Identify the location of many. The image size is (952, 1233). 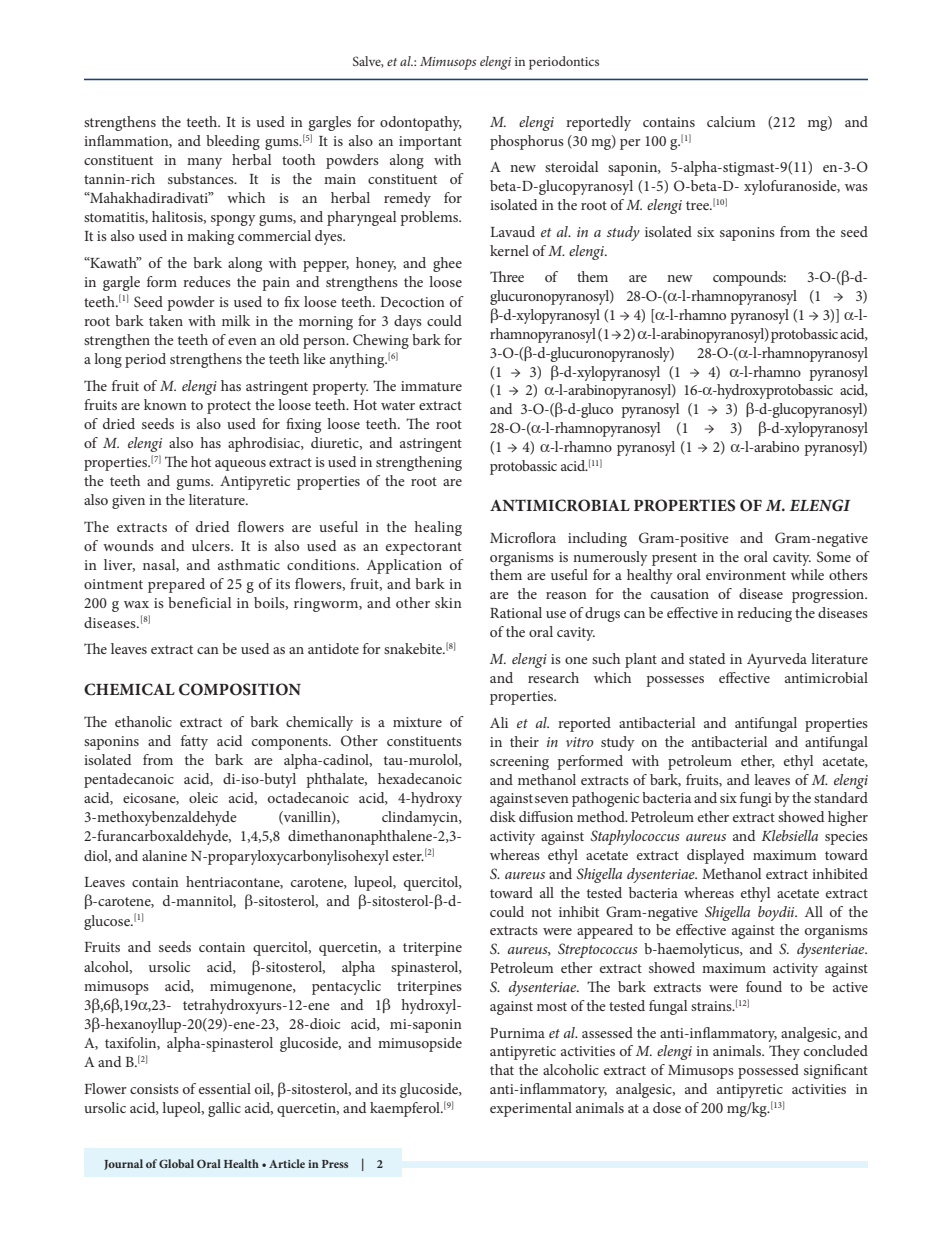
(204, 163).
